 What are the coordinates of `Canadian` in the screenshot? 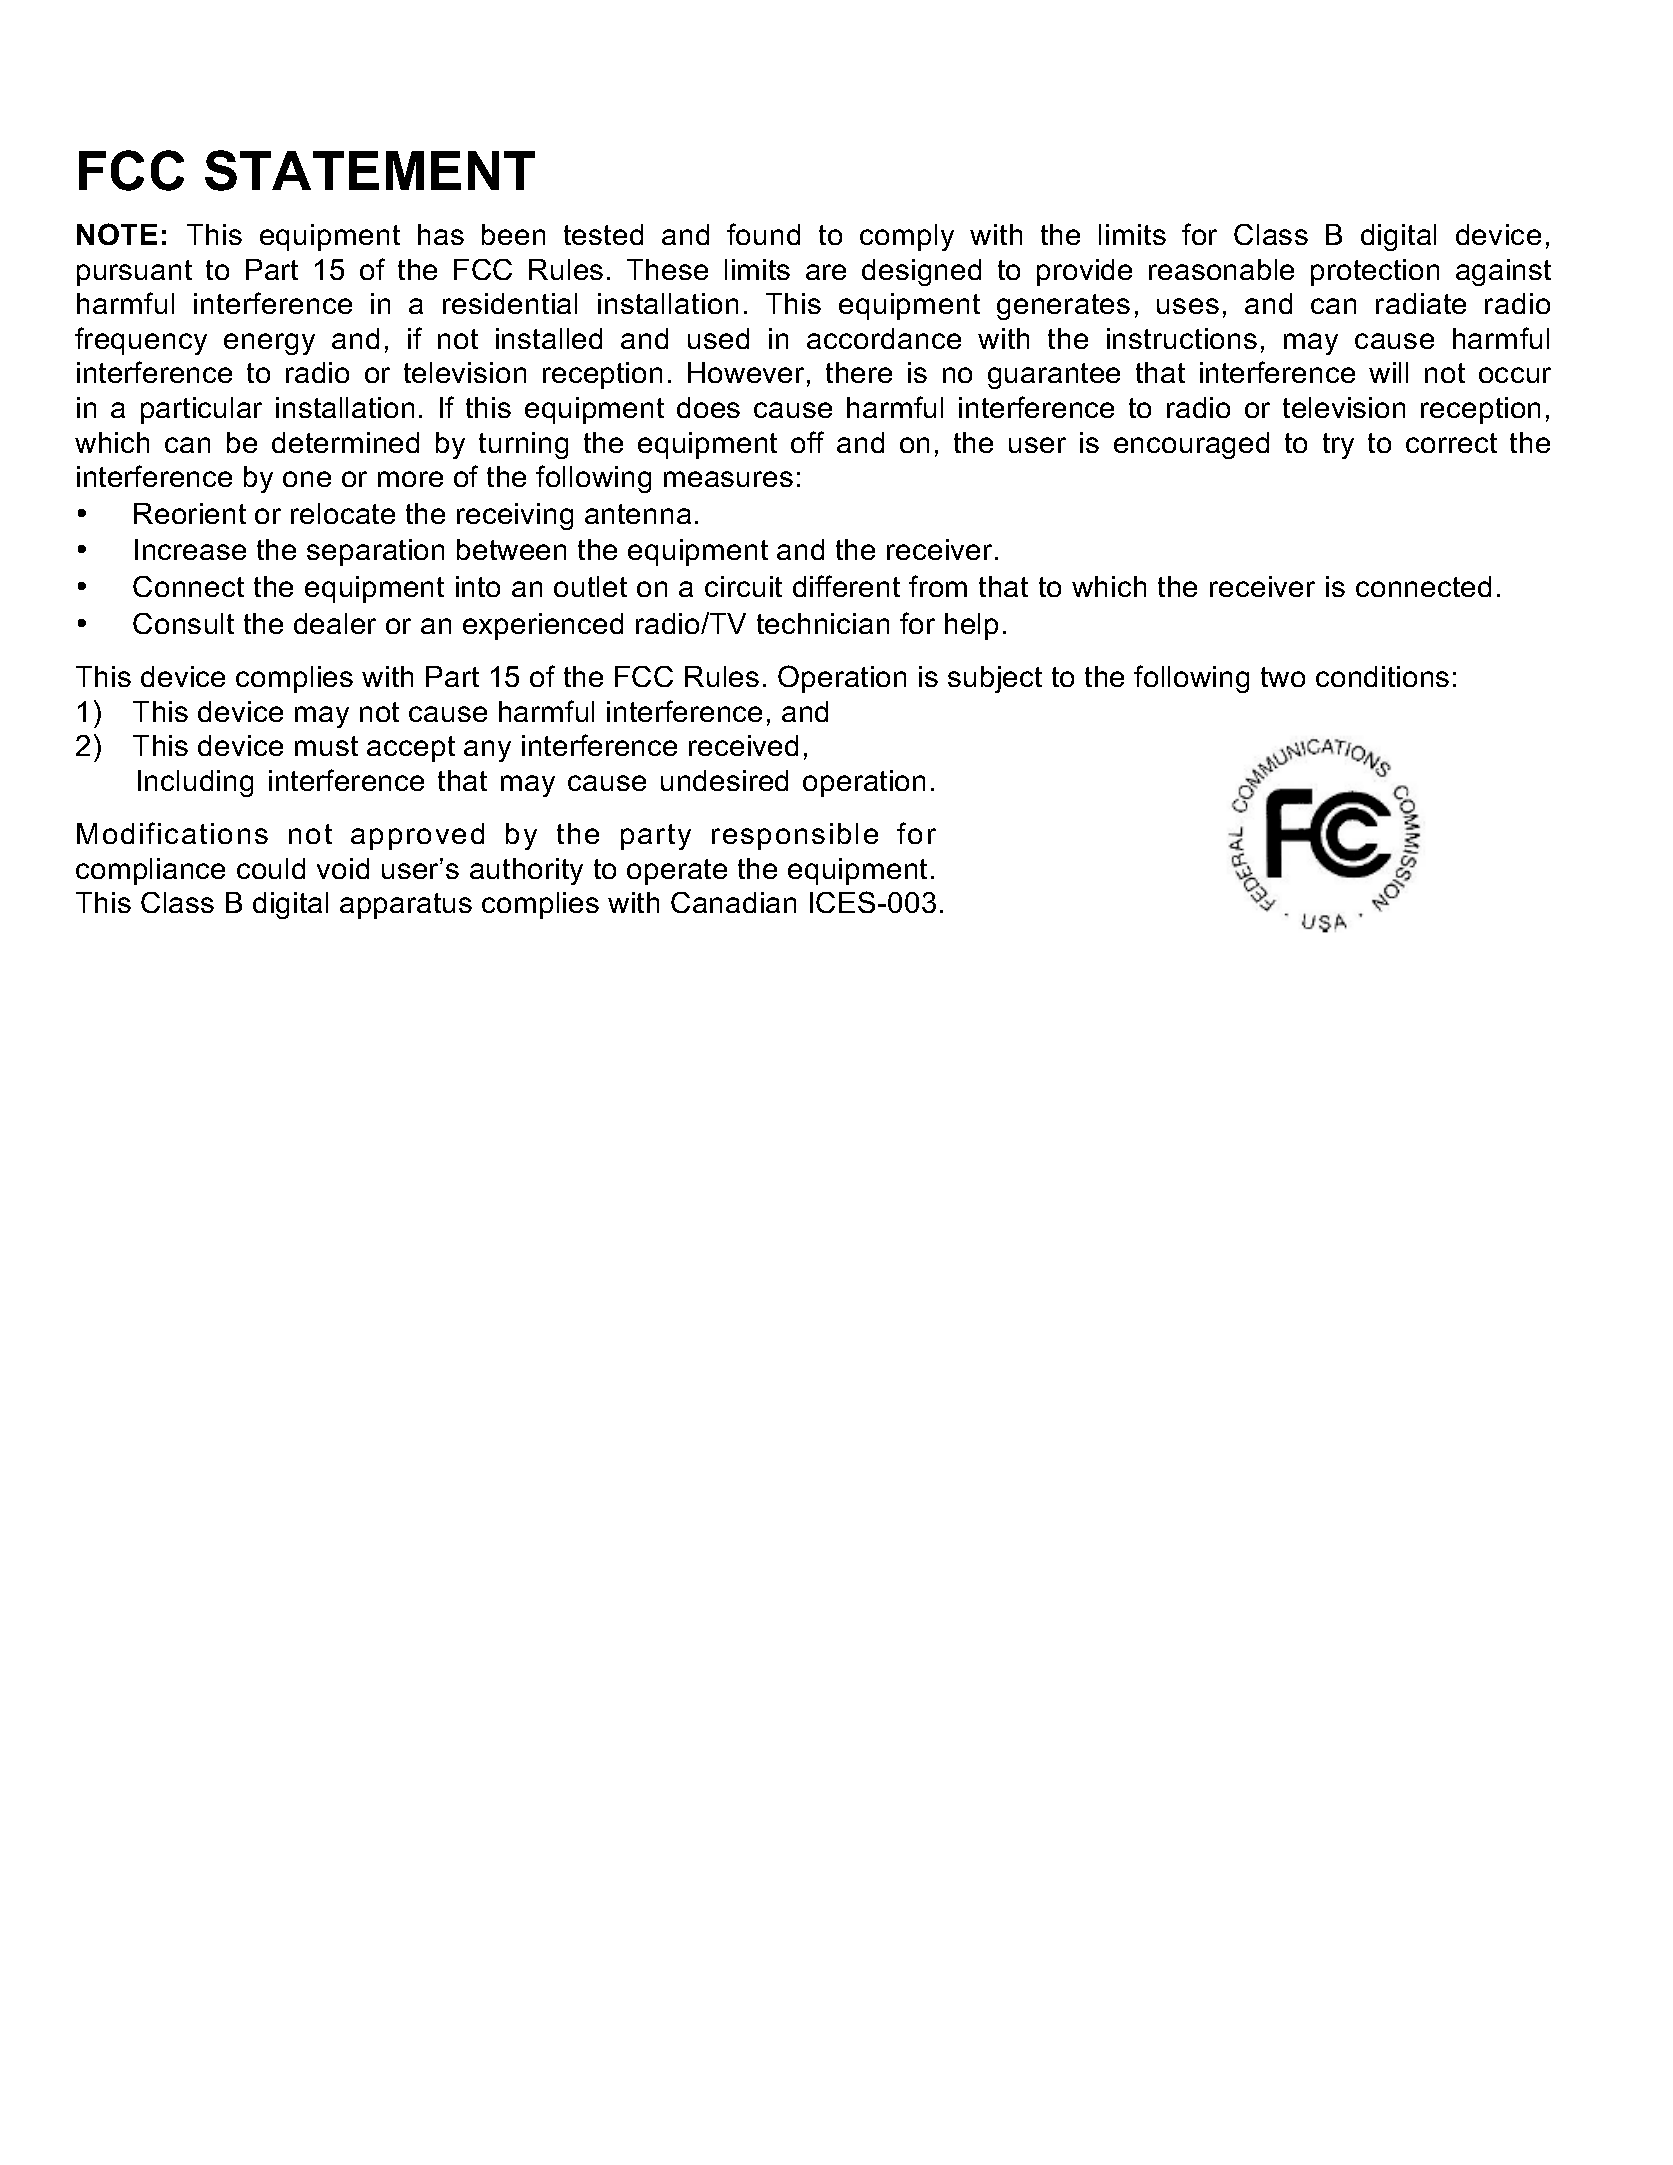 It's located at (733, 902).
